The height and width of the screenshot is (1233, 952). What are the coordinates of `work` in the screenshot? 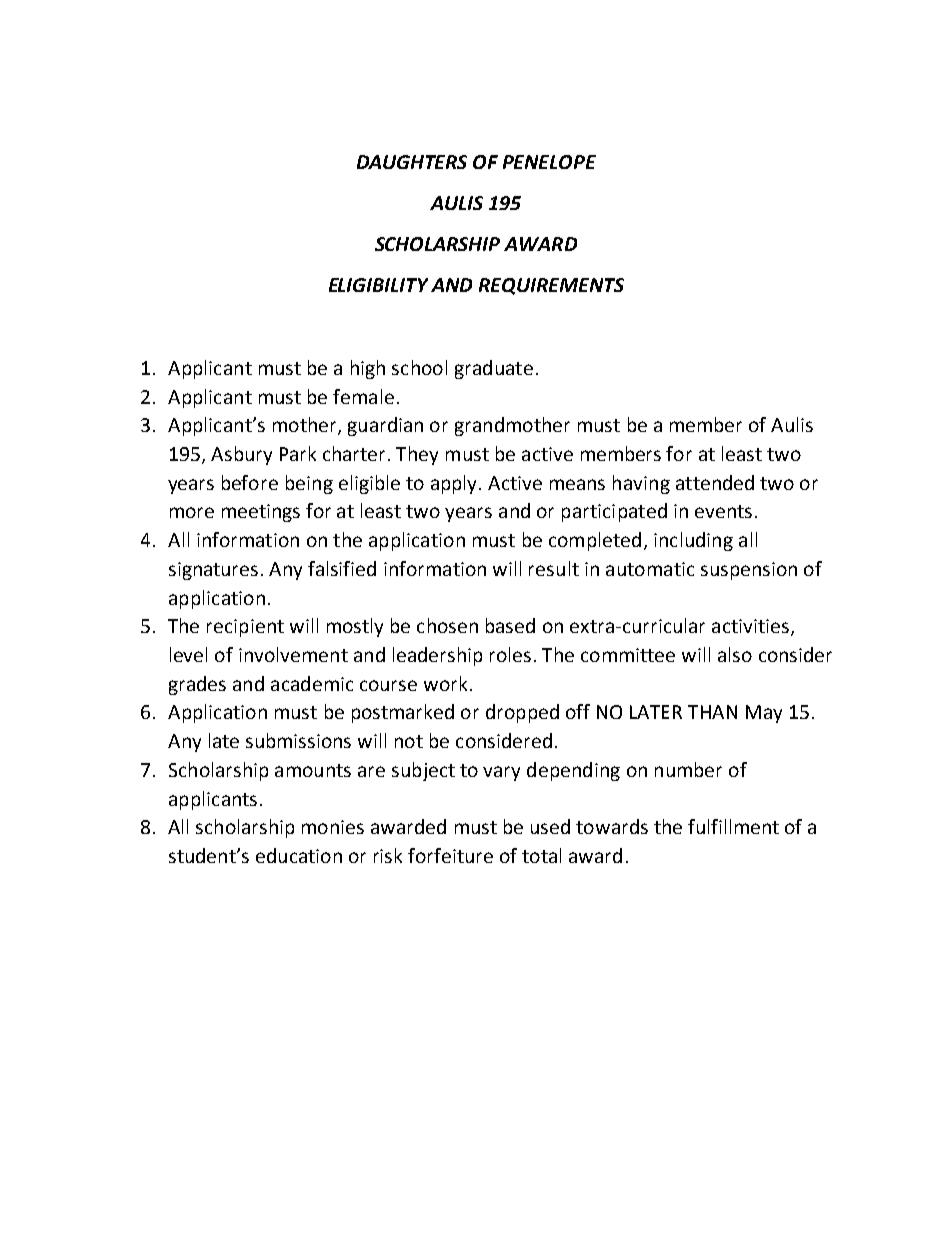 It's located at (445, 683).
